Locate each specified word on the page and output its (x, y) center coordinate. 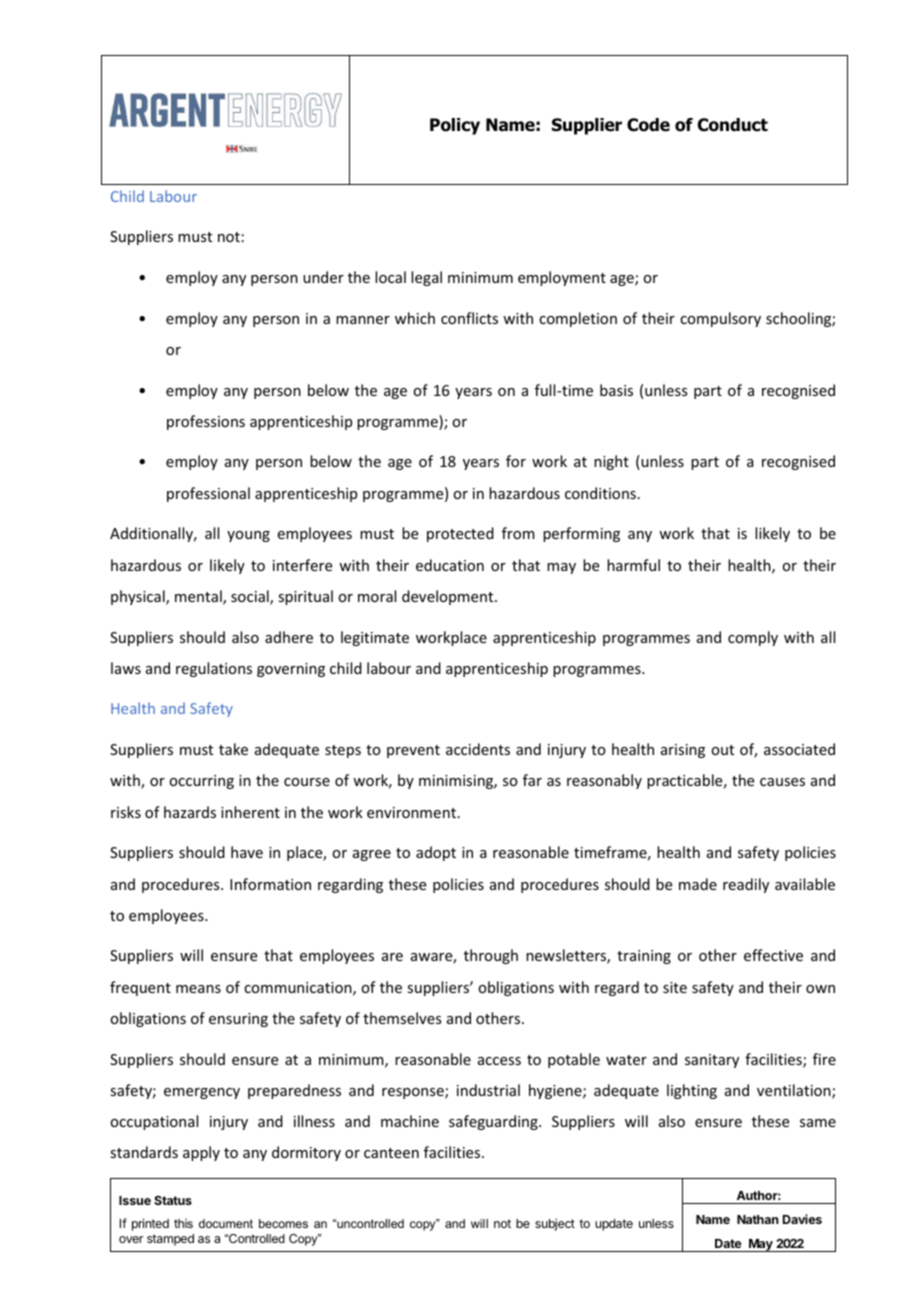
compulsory (720, 319)
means (198, 989)
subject (555, 1224)
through (491, 956)
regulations (214, 669)
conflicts (469, 318)
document (226, 1223)
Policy (455, 126)
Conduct (733, 125)
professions (206, 422)
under (323, 277)
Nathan (758, 1219)
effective (773, 955)
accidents (478, 749)
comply (753, 638)
